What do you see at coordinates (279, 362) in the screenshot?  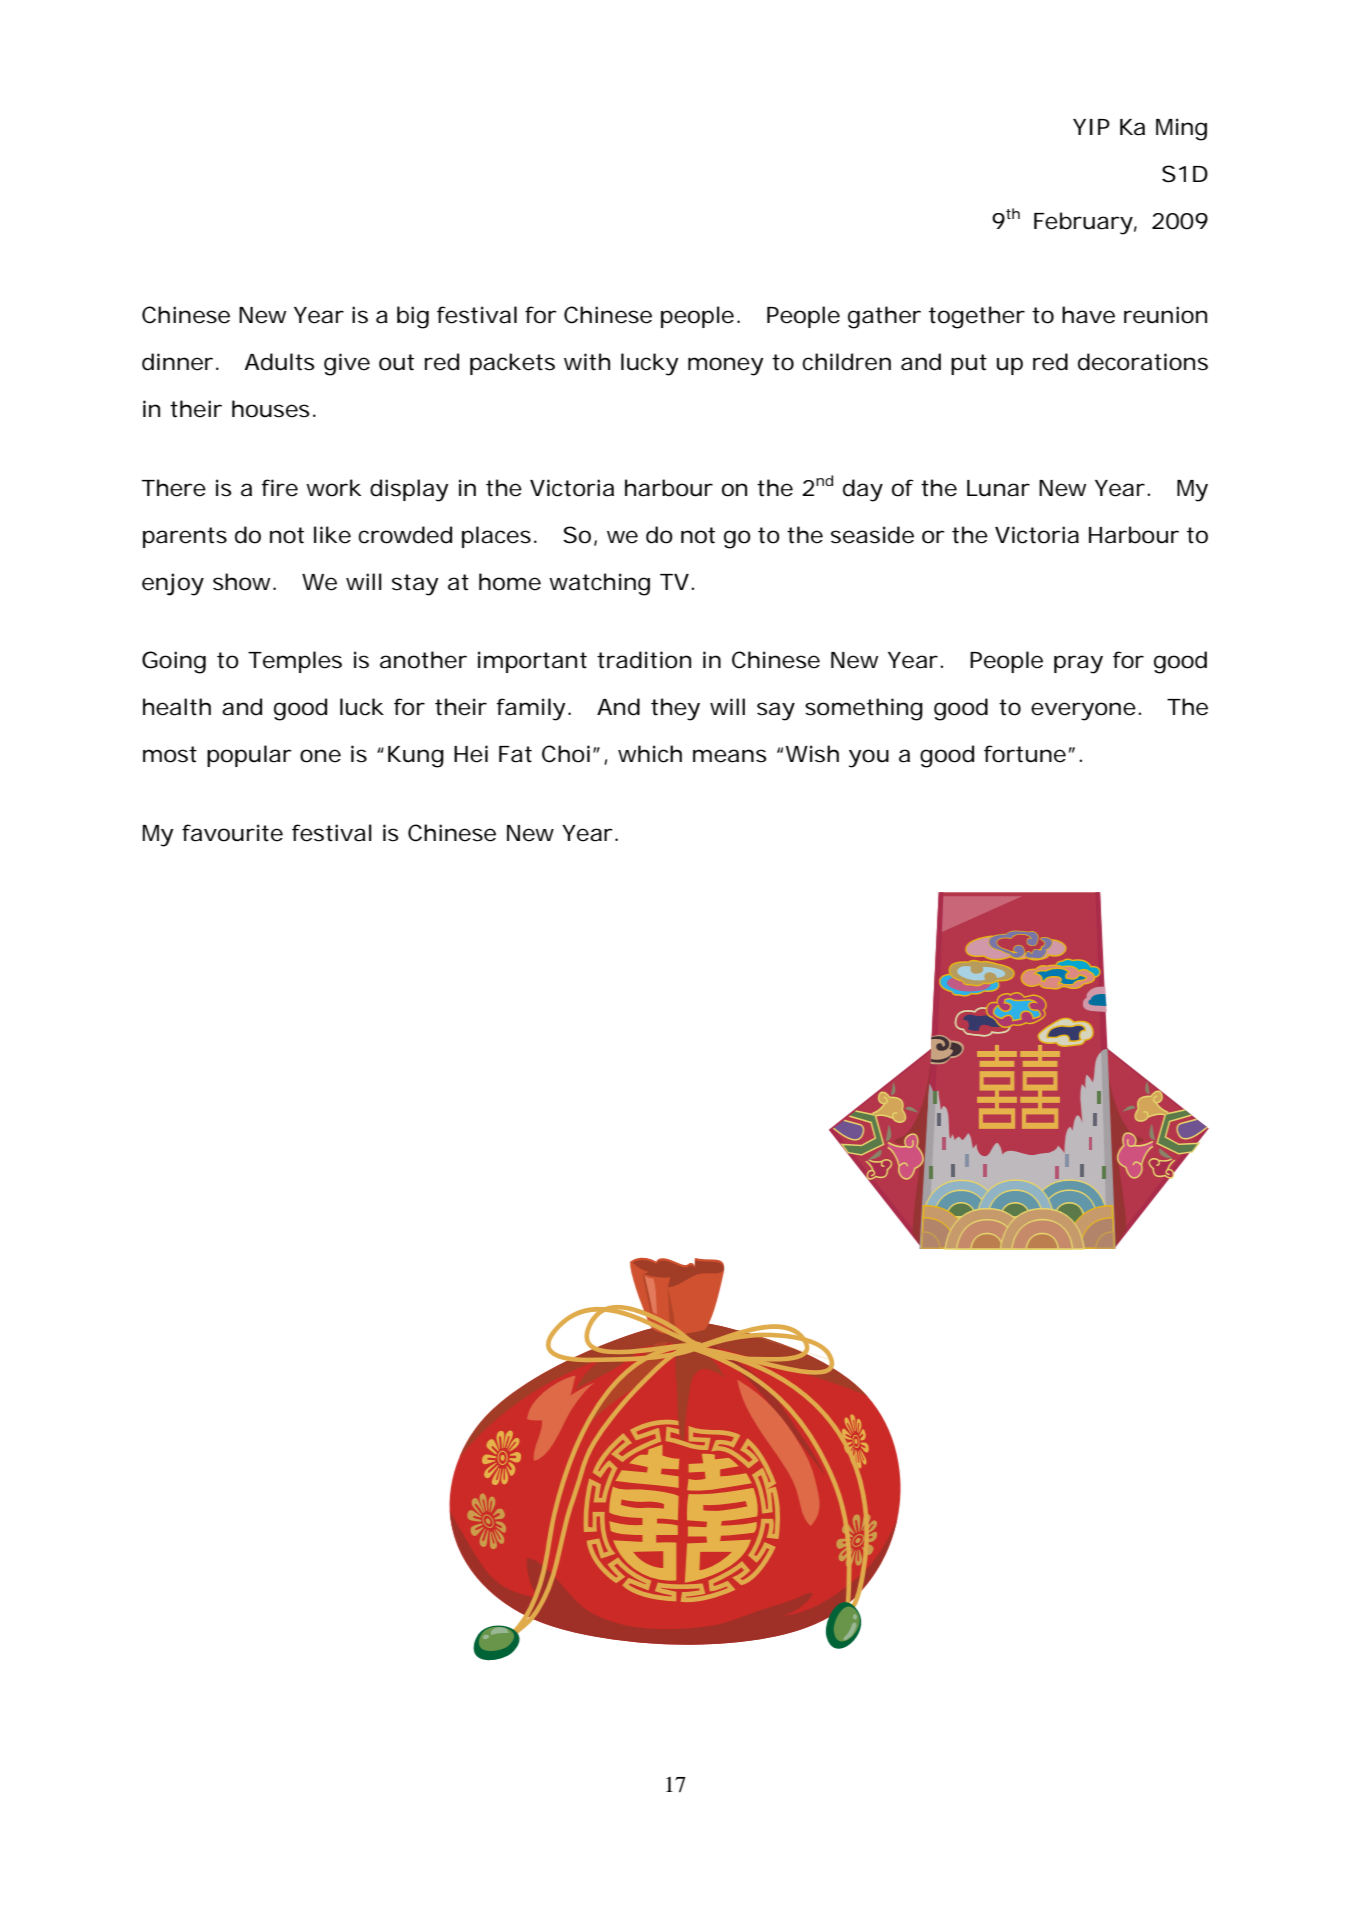 I see `Adults` at bounding box center [279, 362].
